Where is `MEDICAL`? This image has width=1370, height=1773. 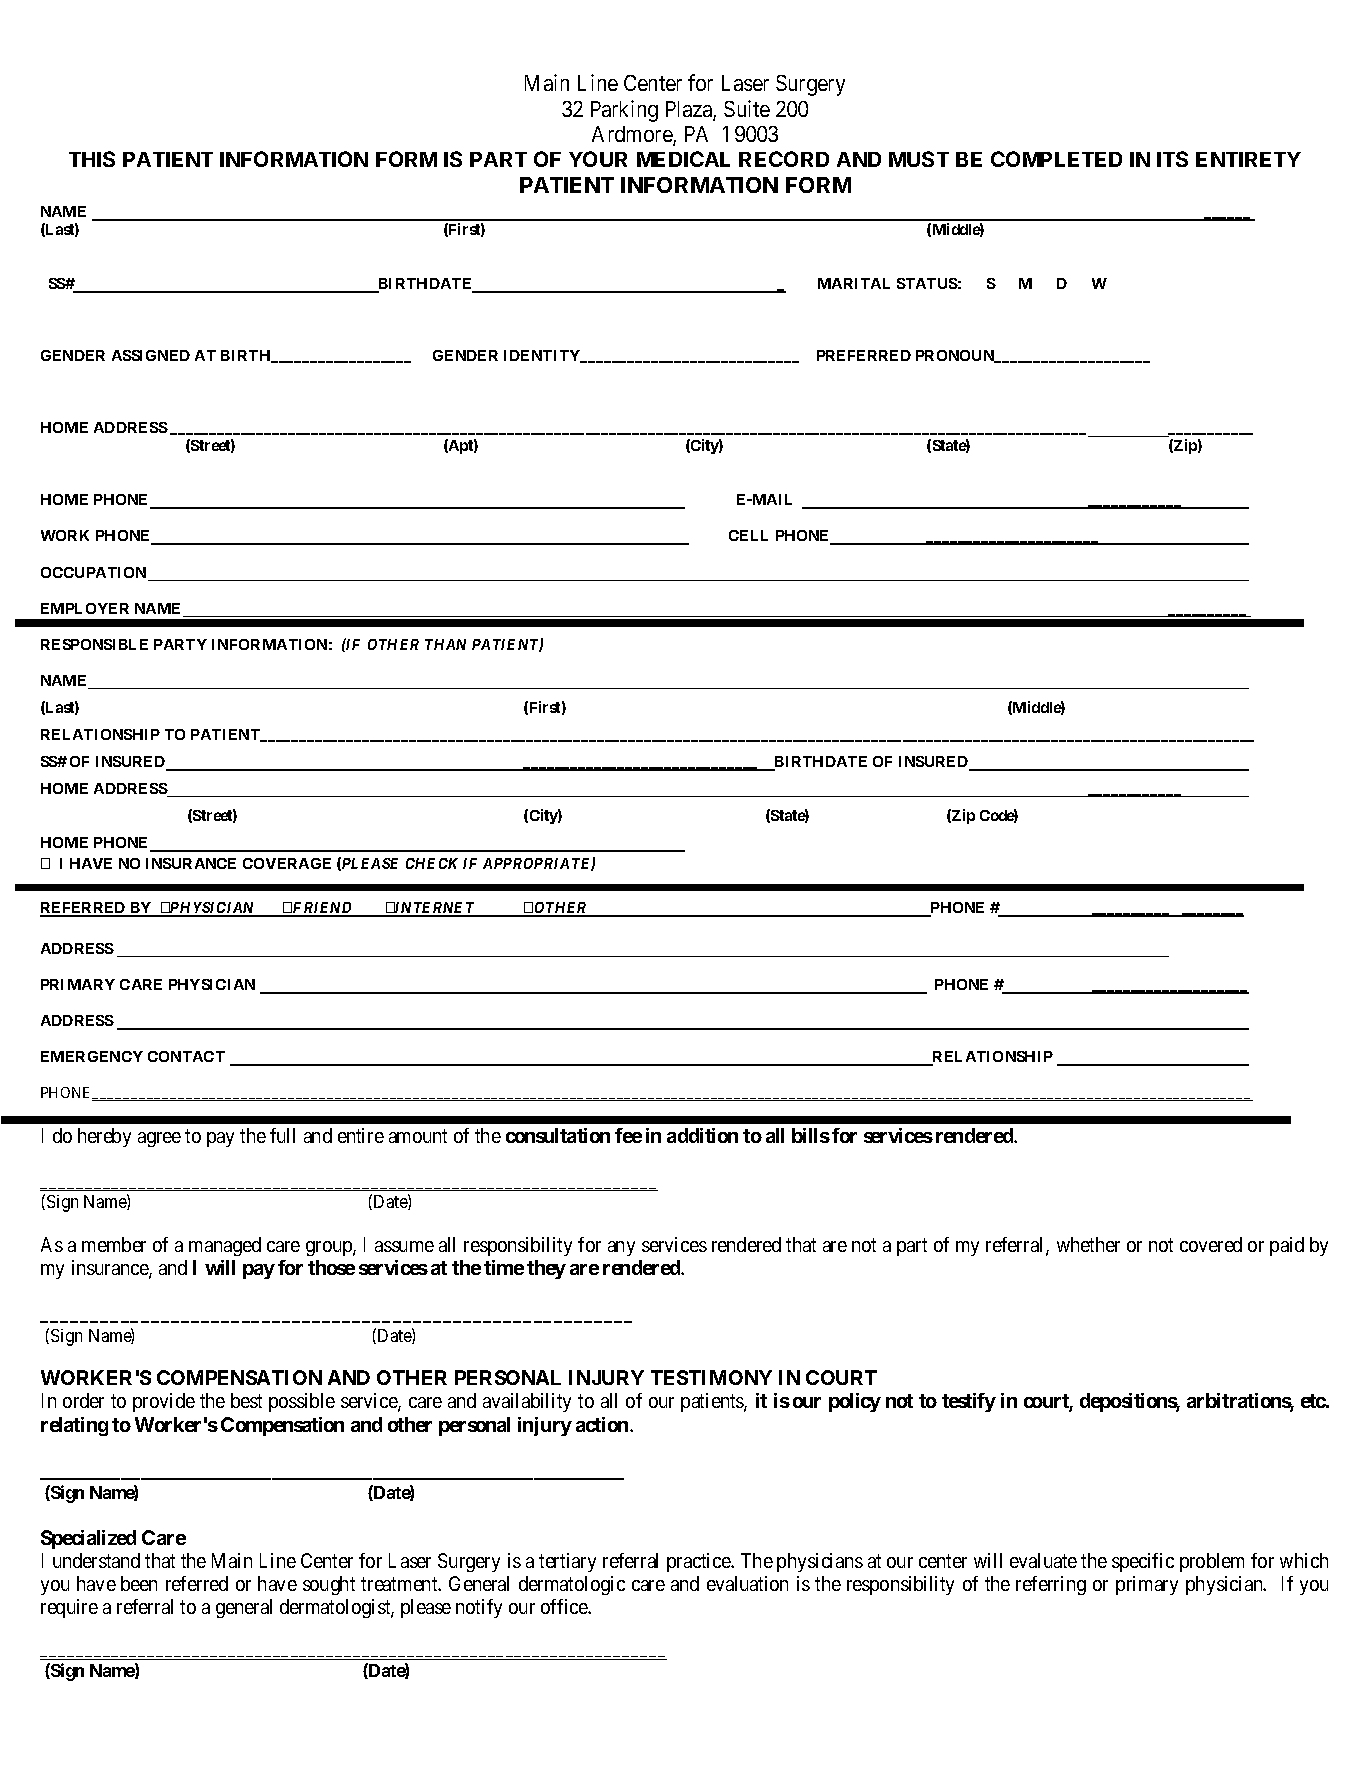
MEDICAL is located at coordinates (683, 159).
